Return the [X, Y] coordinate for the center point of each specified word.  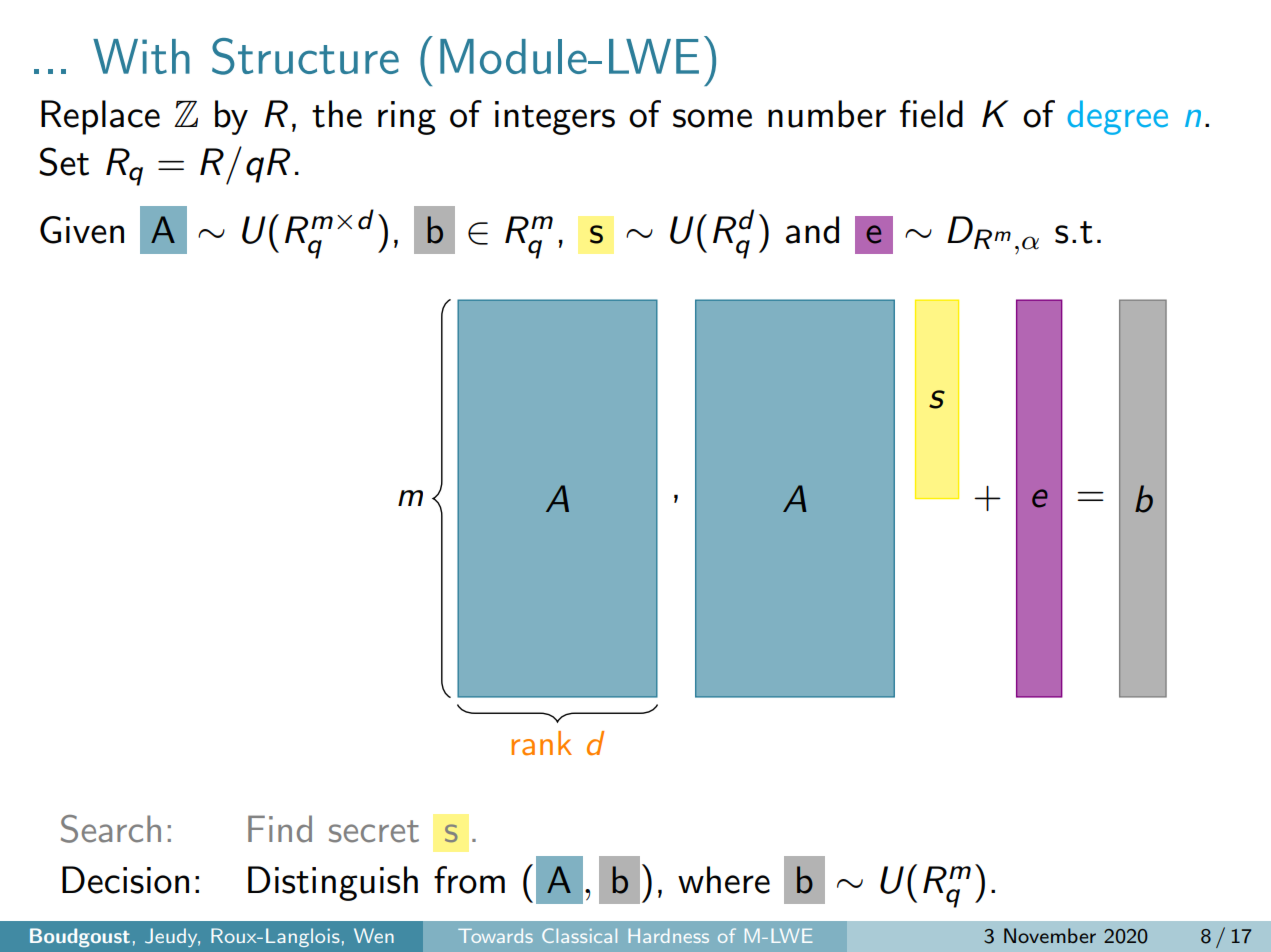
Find [280, 829]
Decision [125, 880]
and [812, 230]
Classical [579, 935]
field [931, 114]
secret [374, 831]
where [724, 880]
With [141, 56]
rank [541, 743]
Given [82, 230]
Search [111, 829]
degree [1117, 117]
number [827, 114]
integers [555, 118]
